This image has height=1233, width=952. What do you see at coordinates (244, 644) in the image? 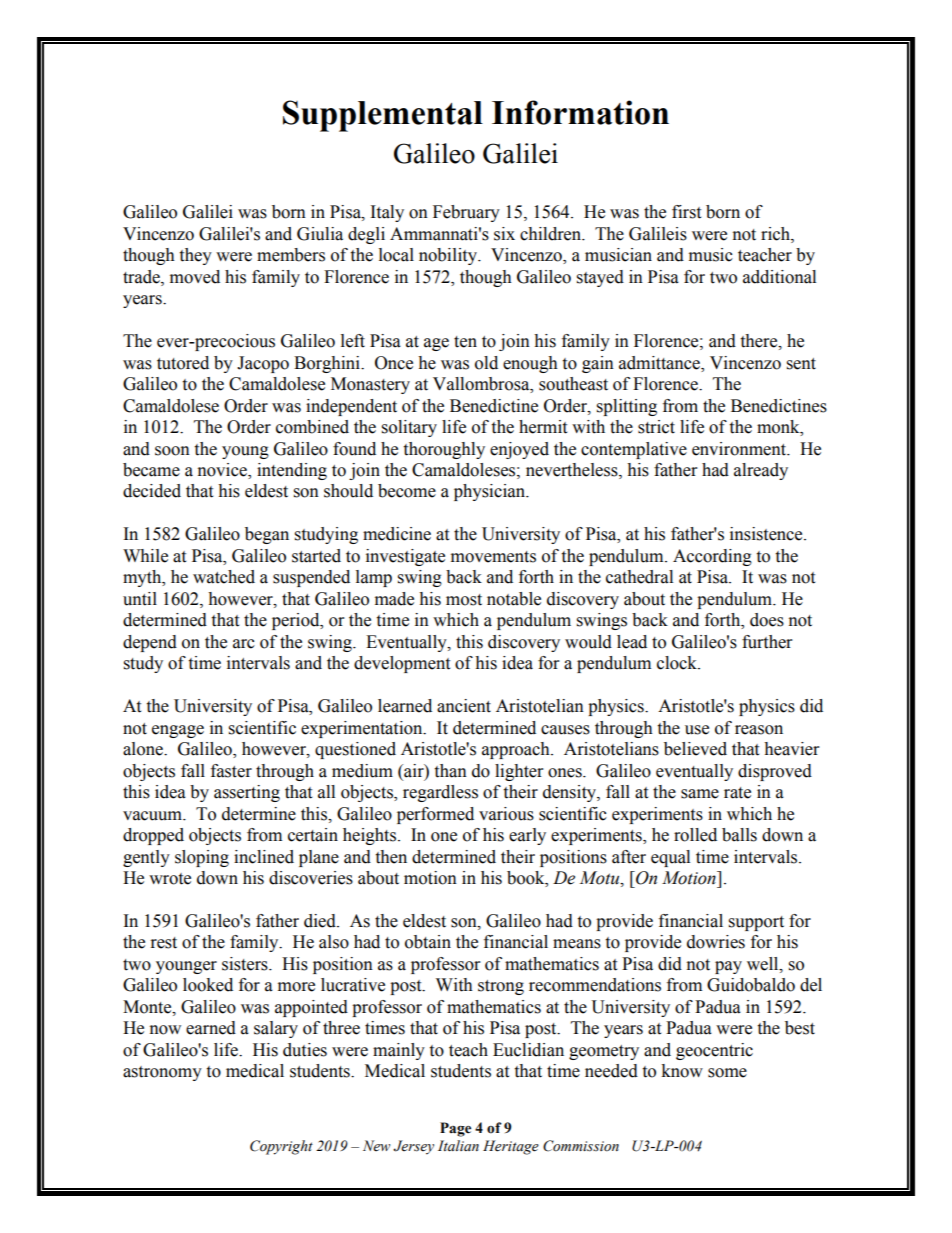
I see `arc` at bounding box center [244, 644].
